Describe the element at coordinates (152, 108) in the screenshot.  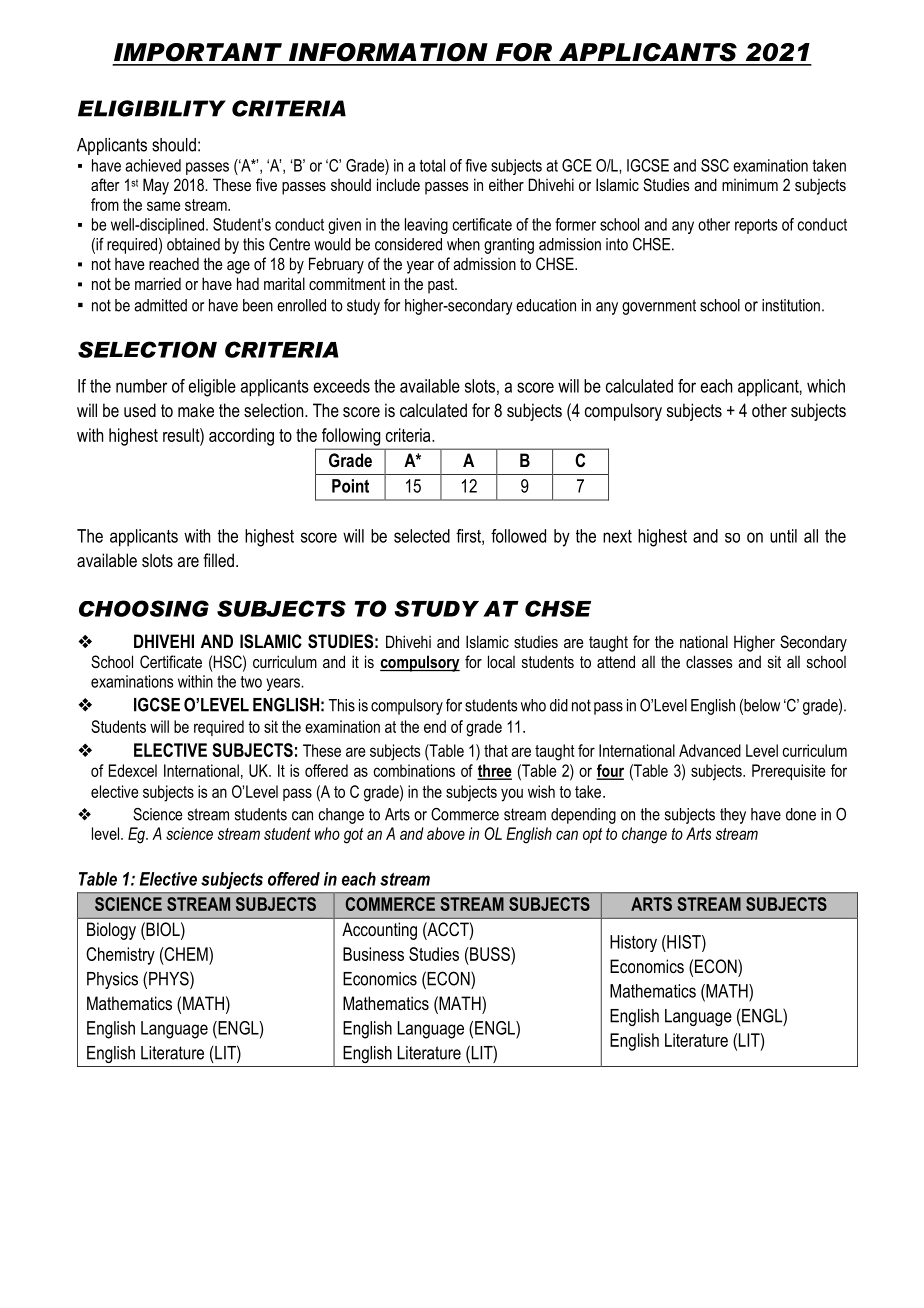
I see `ELIGIBILITY` at that location.
